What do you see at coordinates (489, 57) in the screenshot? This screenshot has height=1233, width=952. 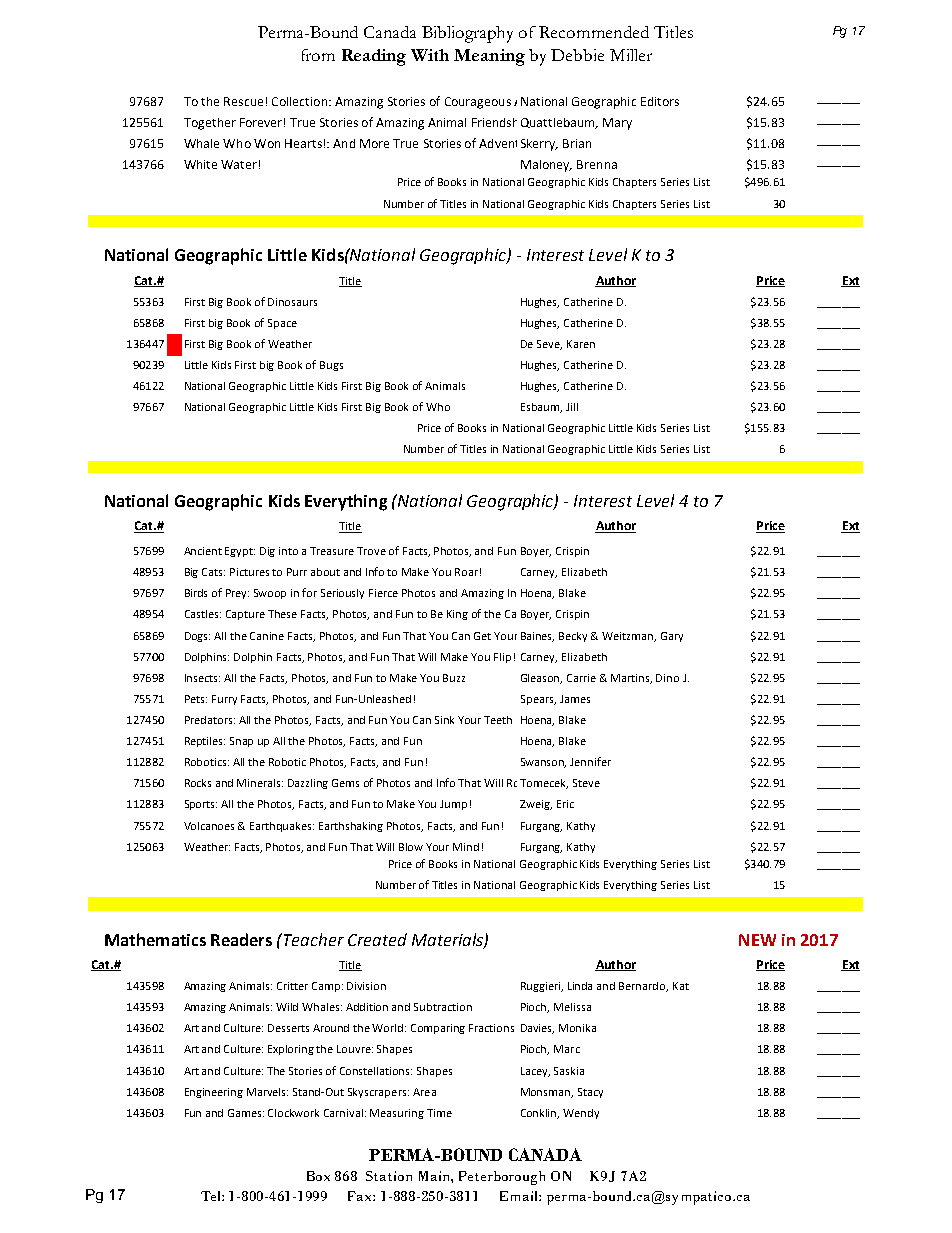 I see `Meaning` at bounding box center [489, 57].
